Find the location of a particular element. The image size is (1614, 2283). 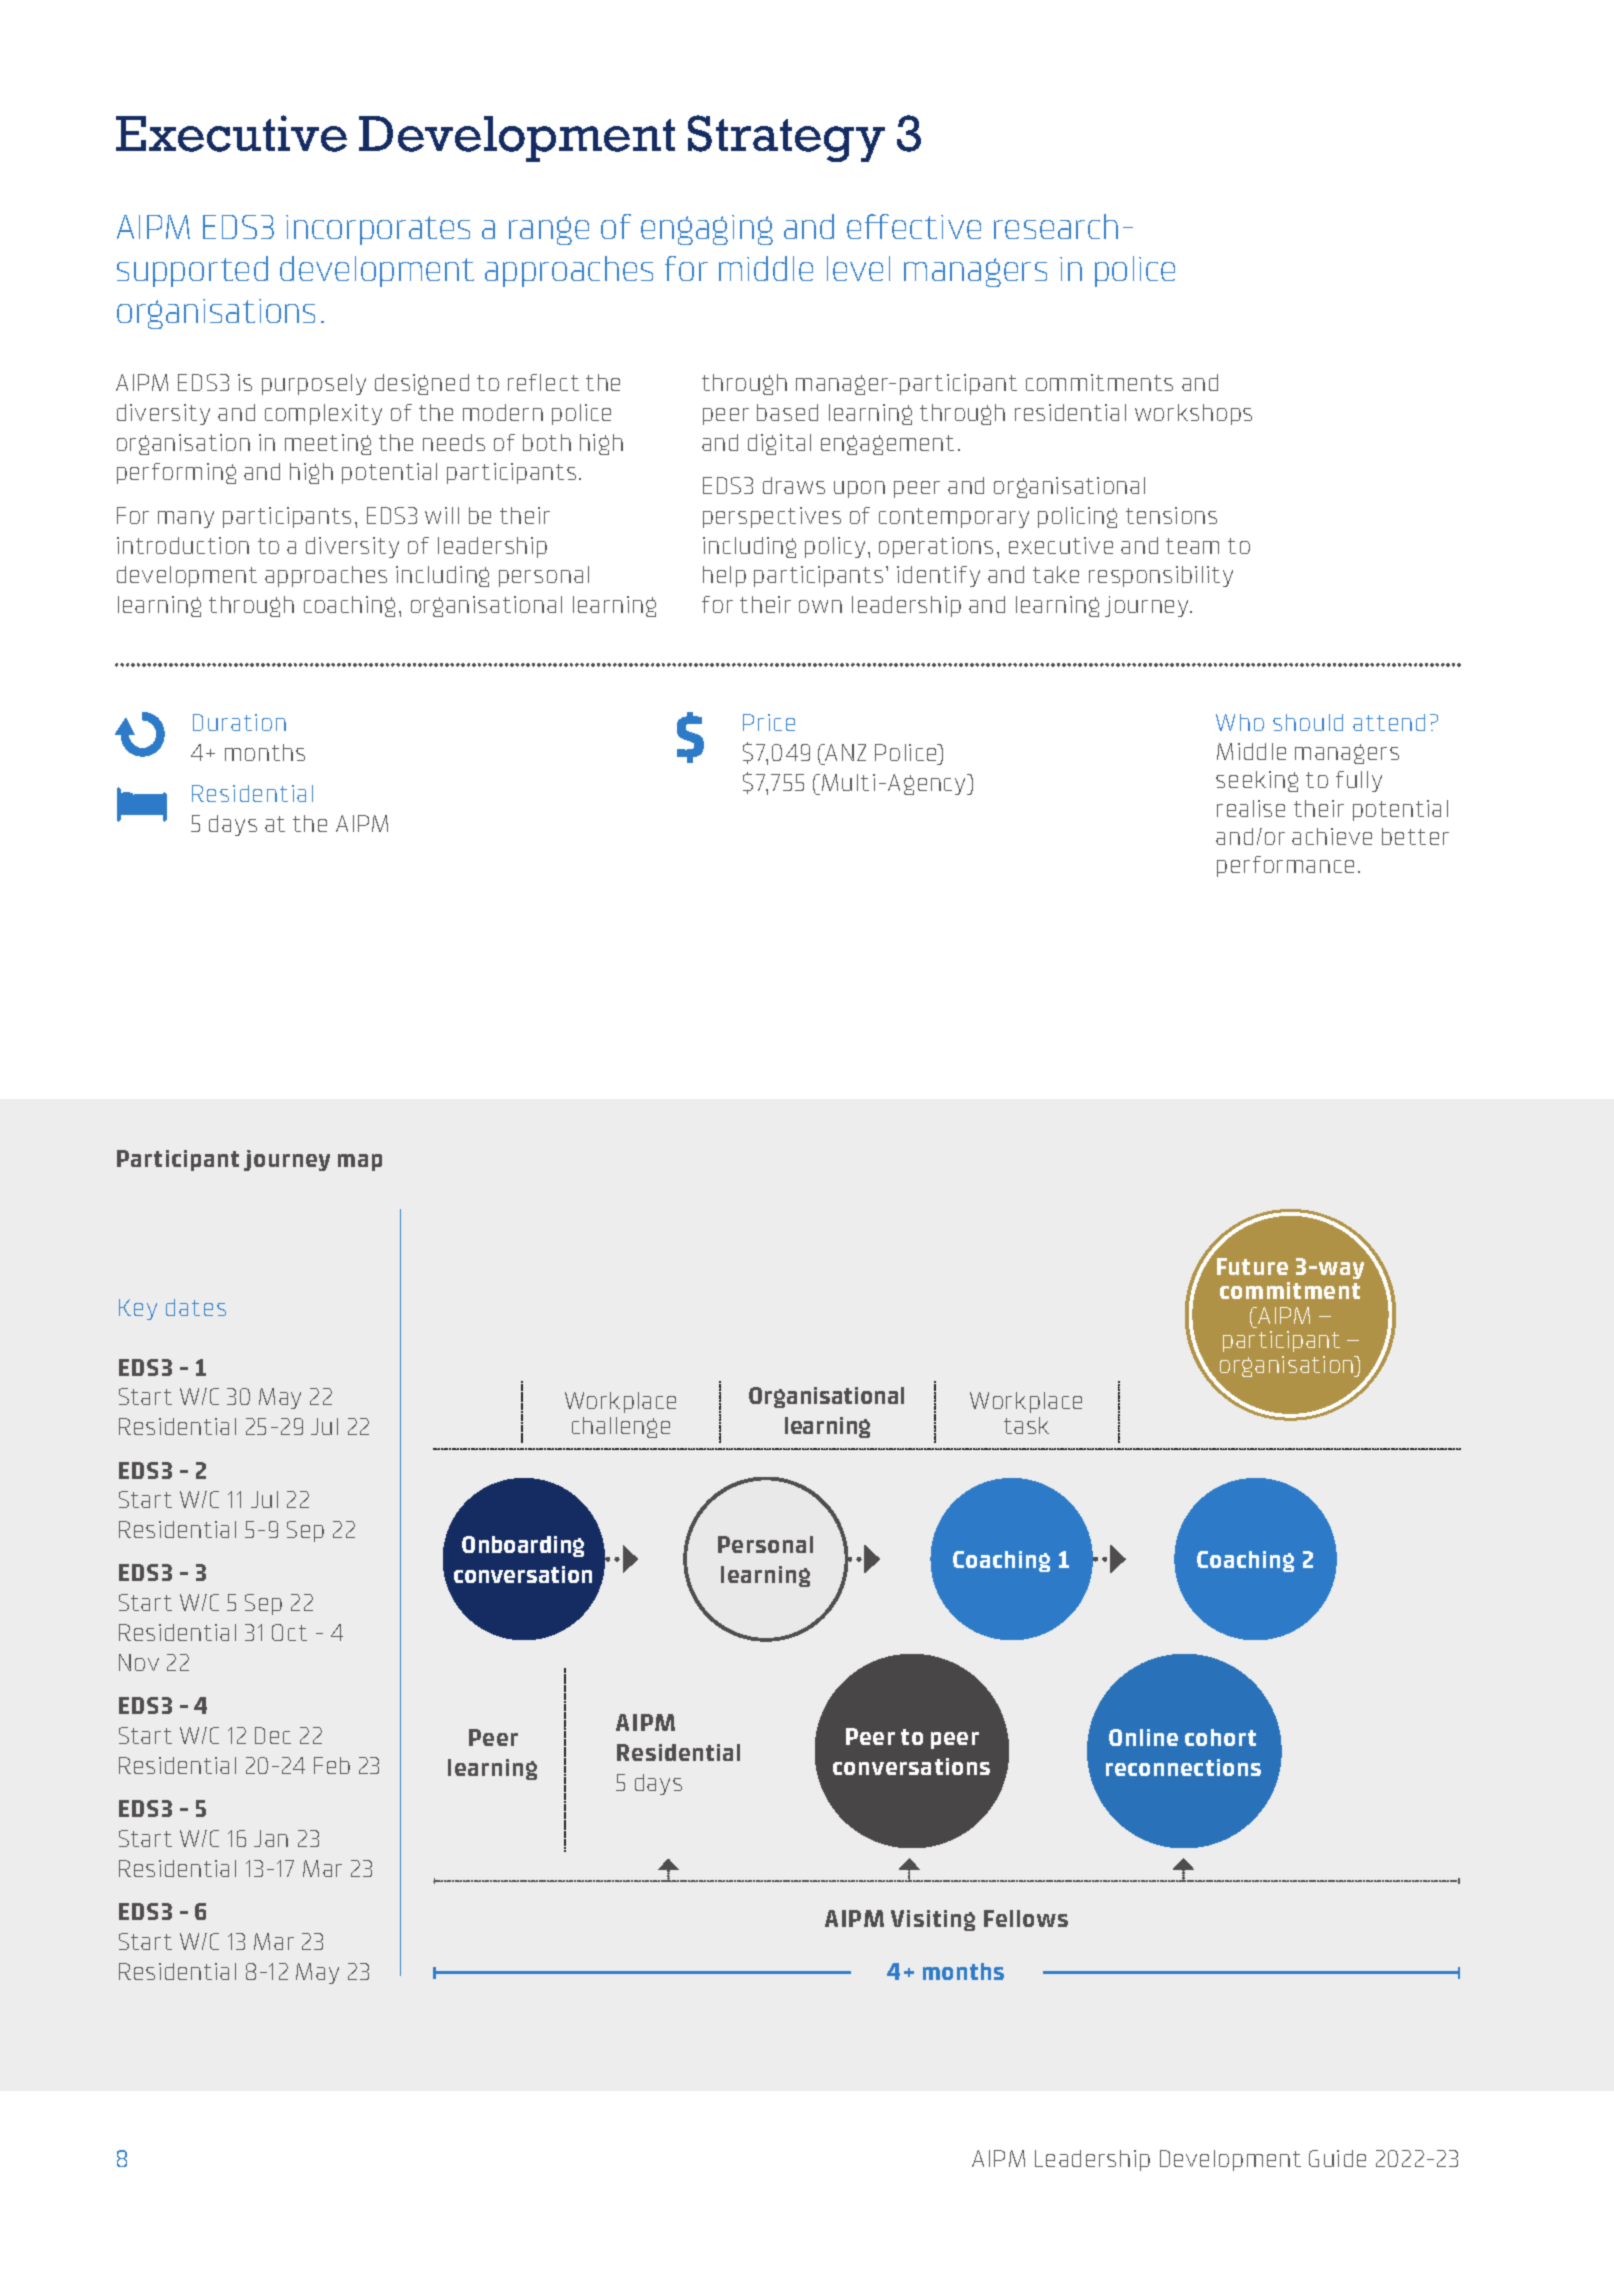

workshops is located at coordinates (1193, 414).
